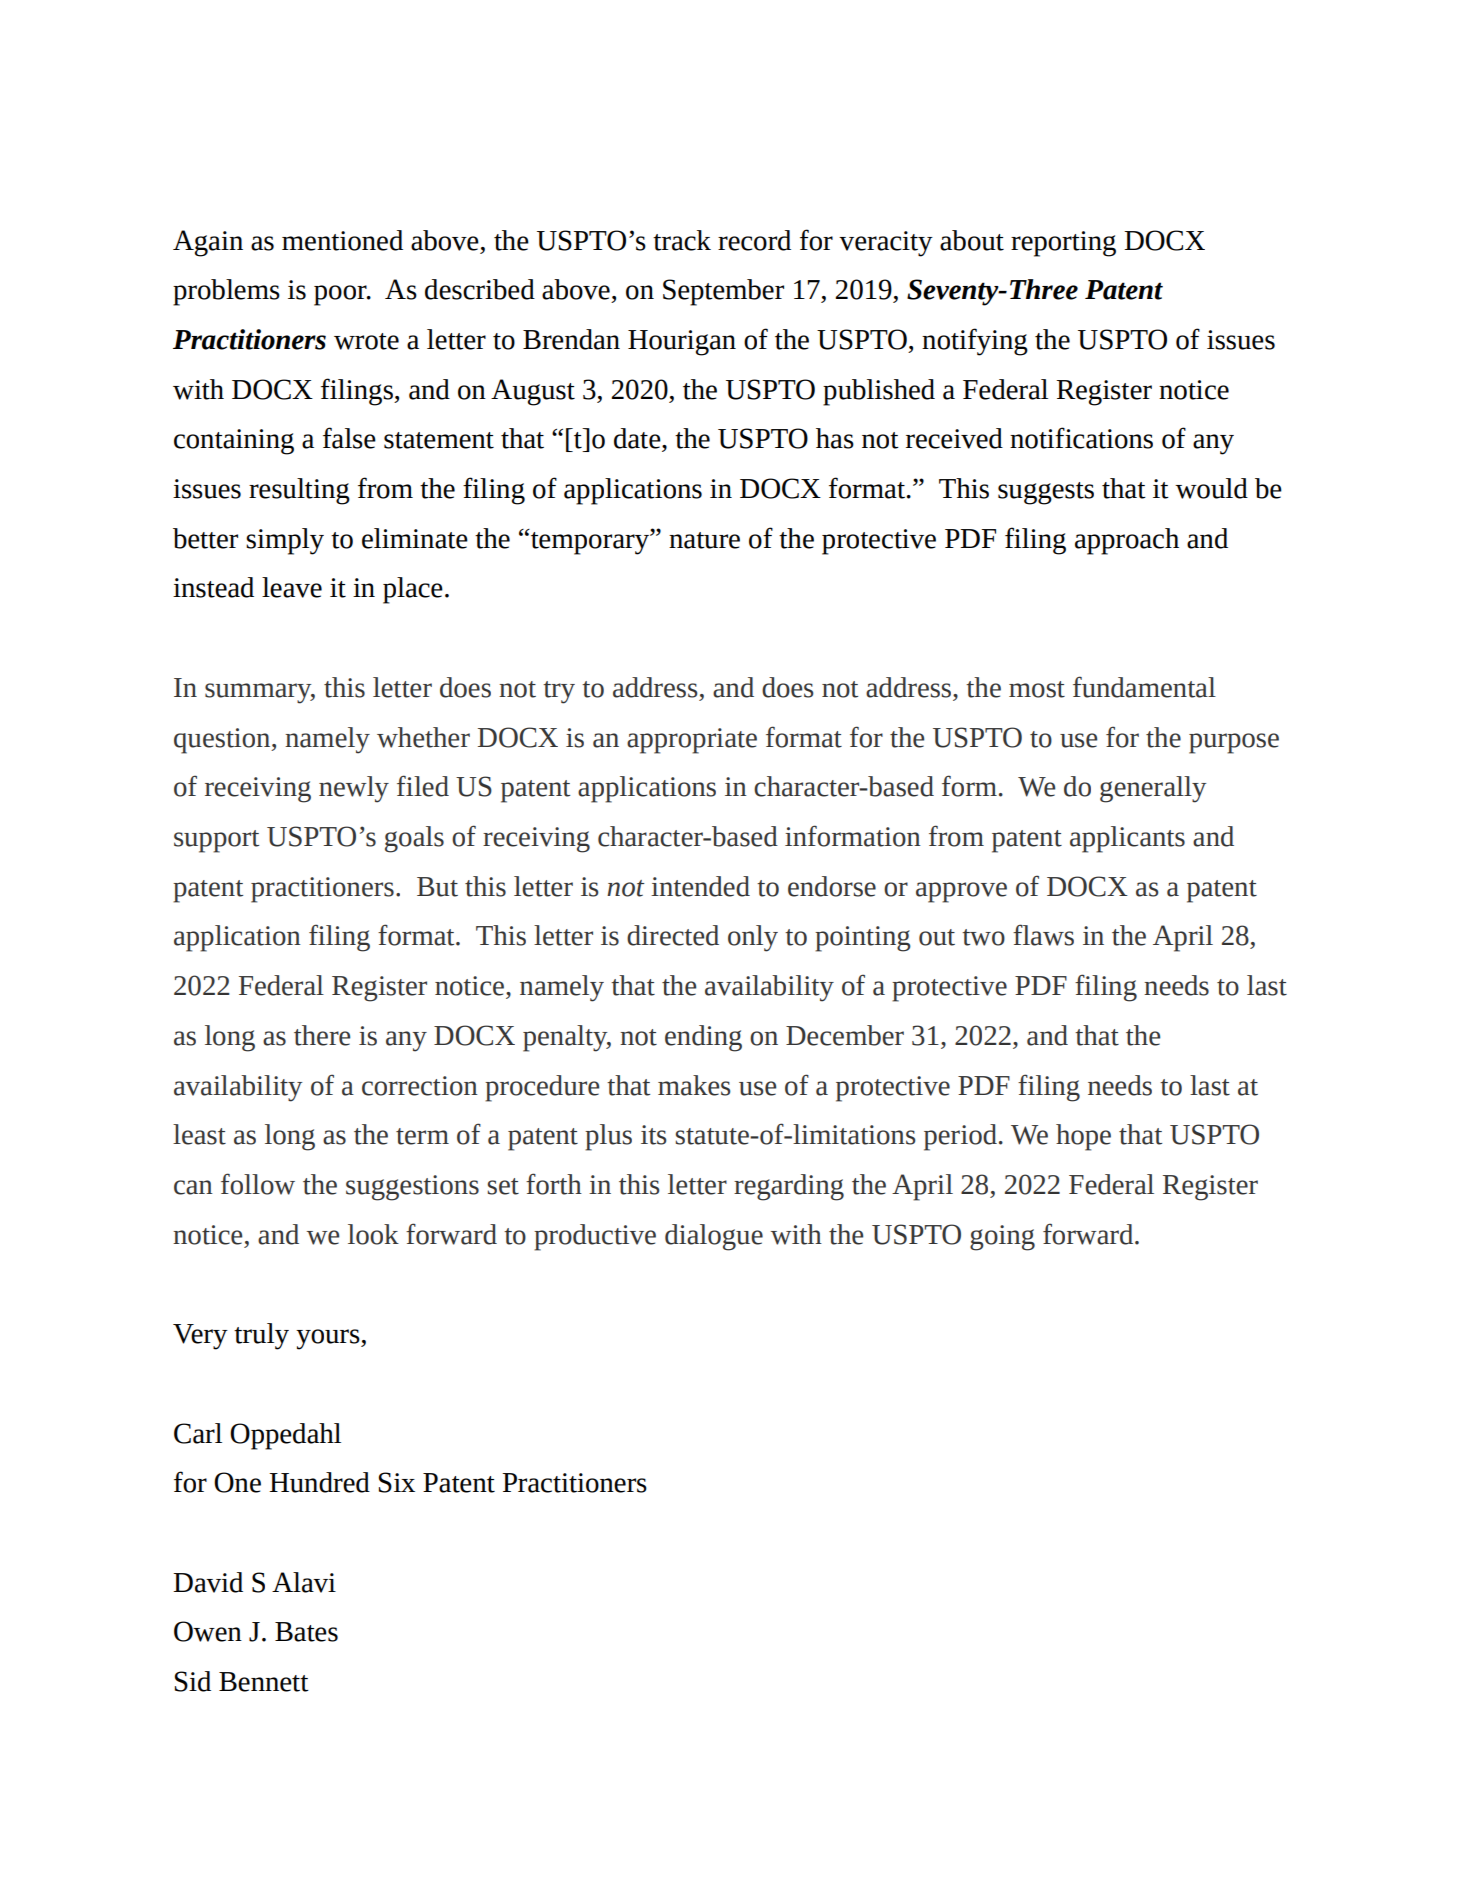  What do you see at coordinates (354, 789) in the page?
I see `newly` at bounding box center [354, 789].
